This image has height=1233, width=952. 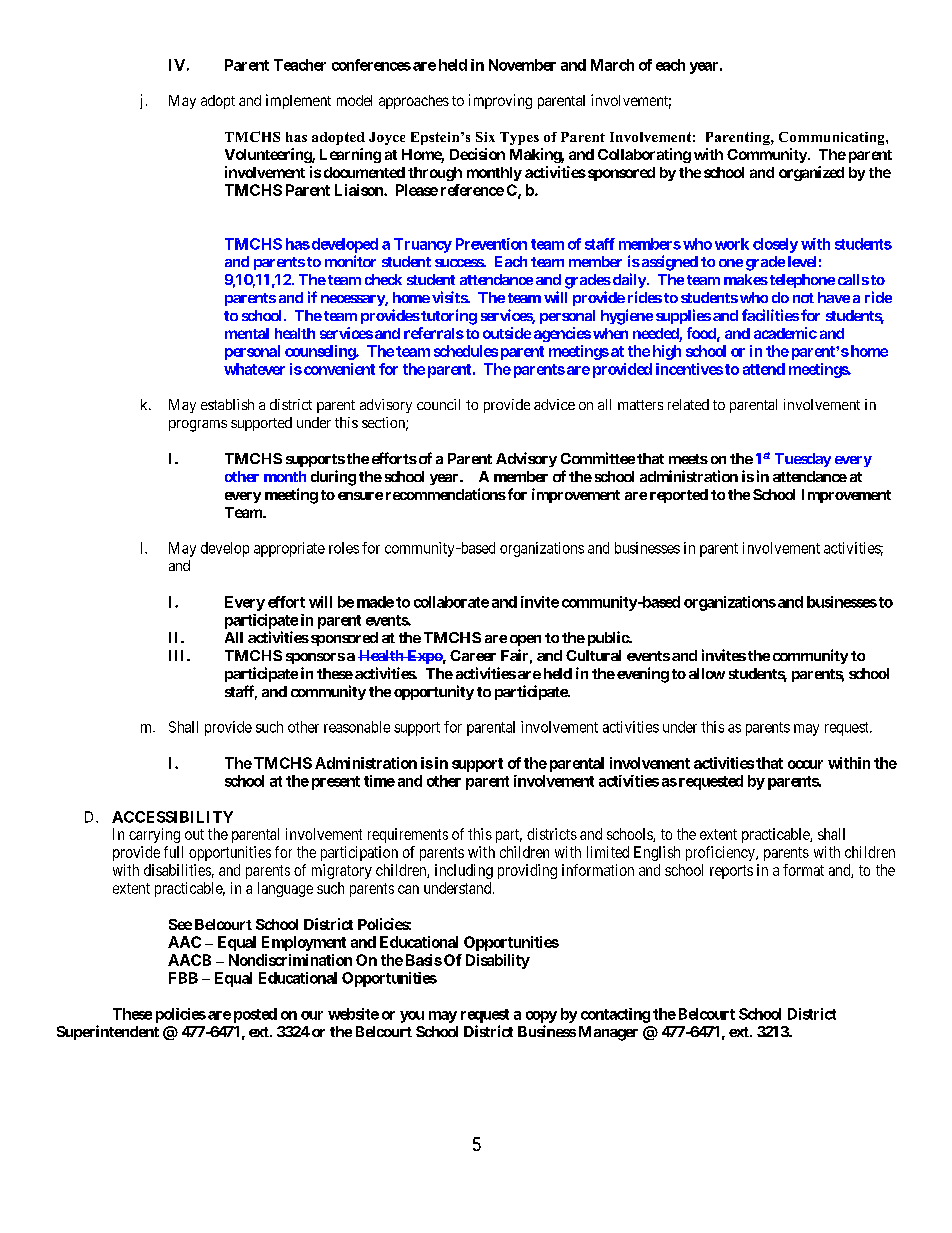 I want to click on appropriate, so click(x=289, y=549).
